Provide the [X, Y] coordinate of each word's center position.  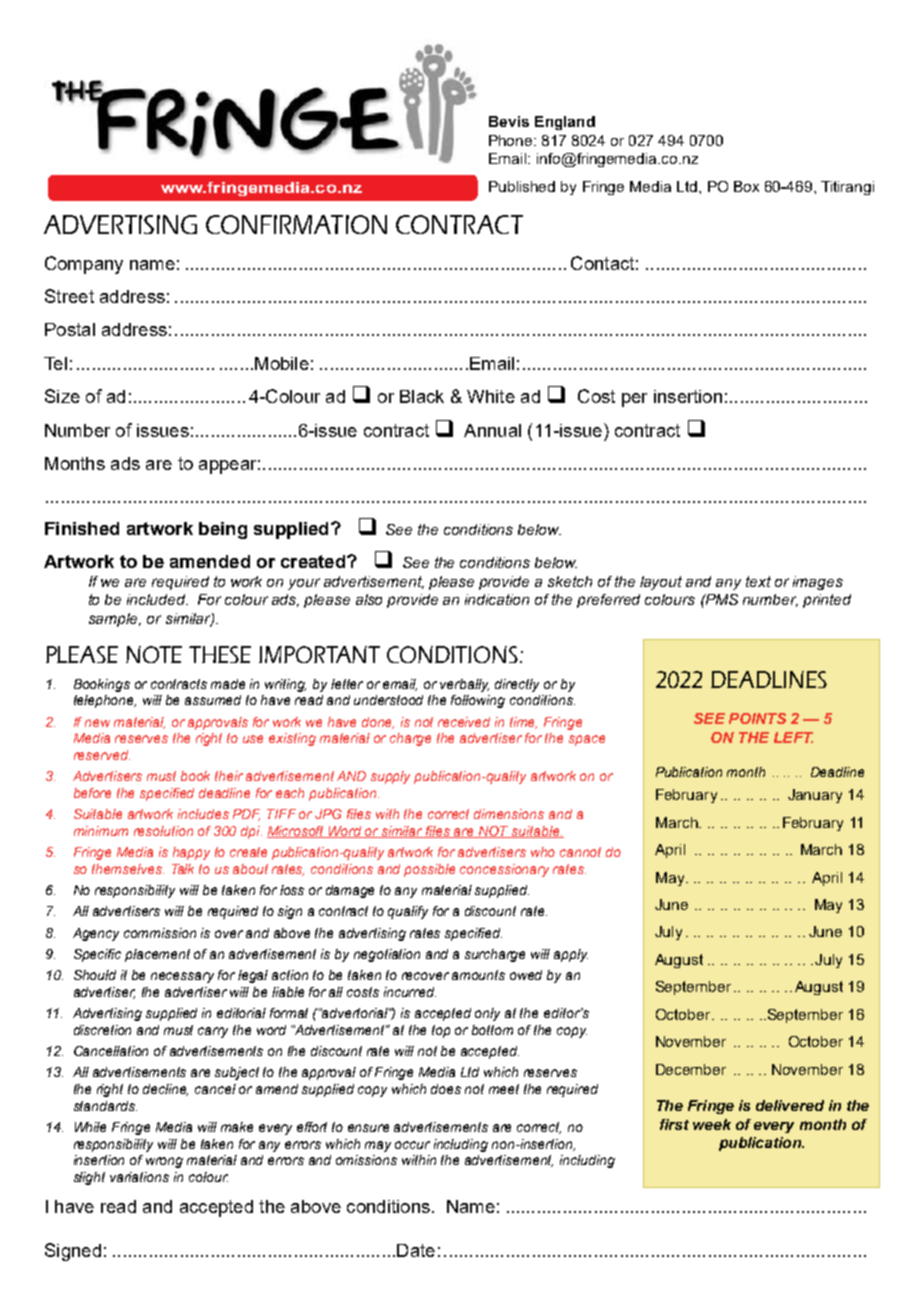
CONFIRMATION [296, 224]
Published [522, 186]
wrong [164, 1162]
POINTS [757, 718]
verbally [464, 685]
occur [412, 1145]
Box [746, 186]
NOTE [154, 654]
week [712, 1124]
